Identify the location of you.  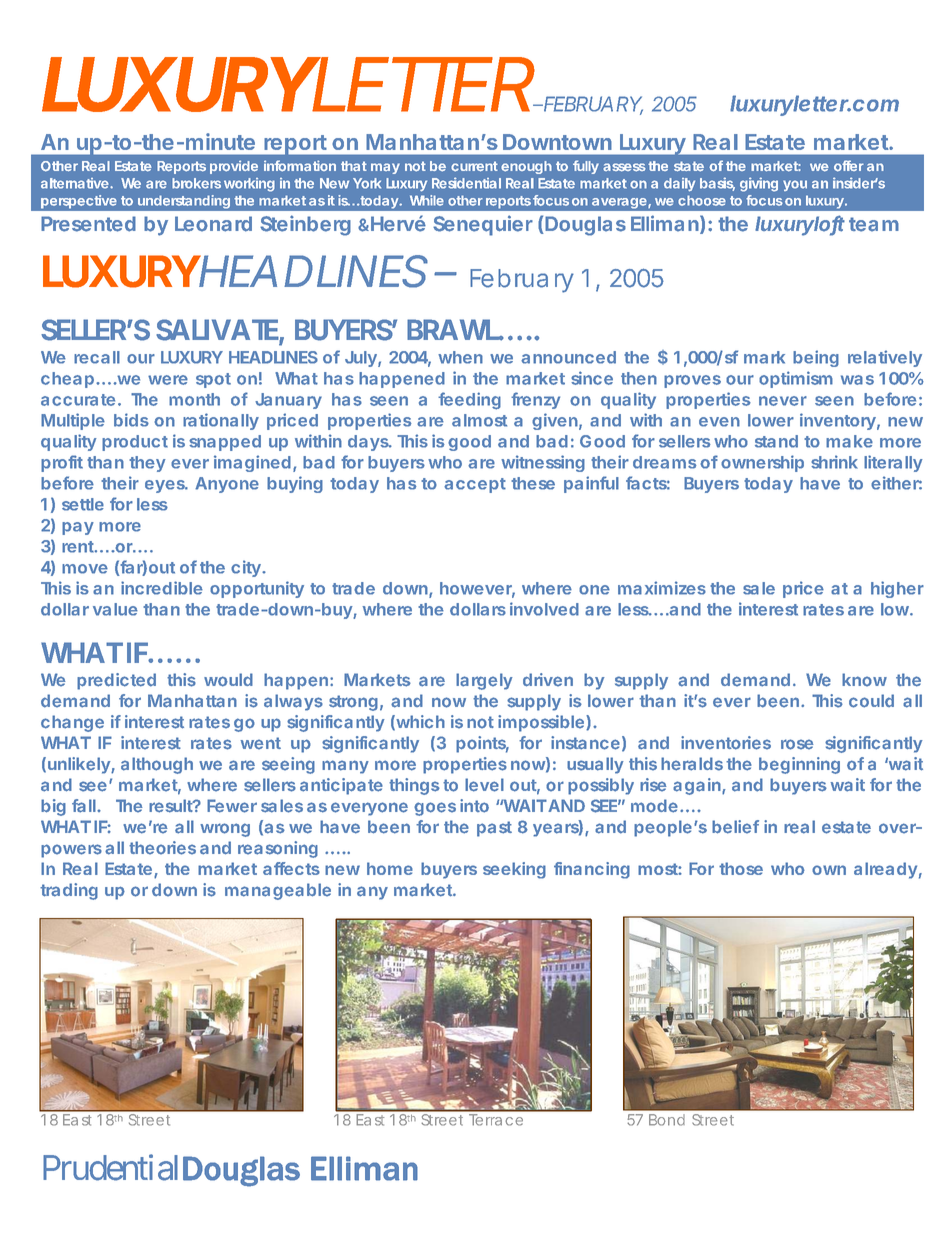
(795, 185).
